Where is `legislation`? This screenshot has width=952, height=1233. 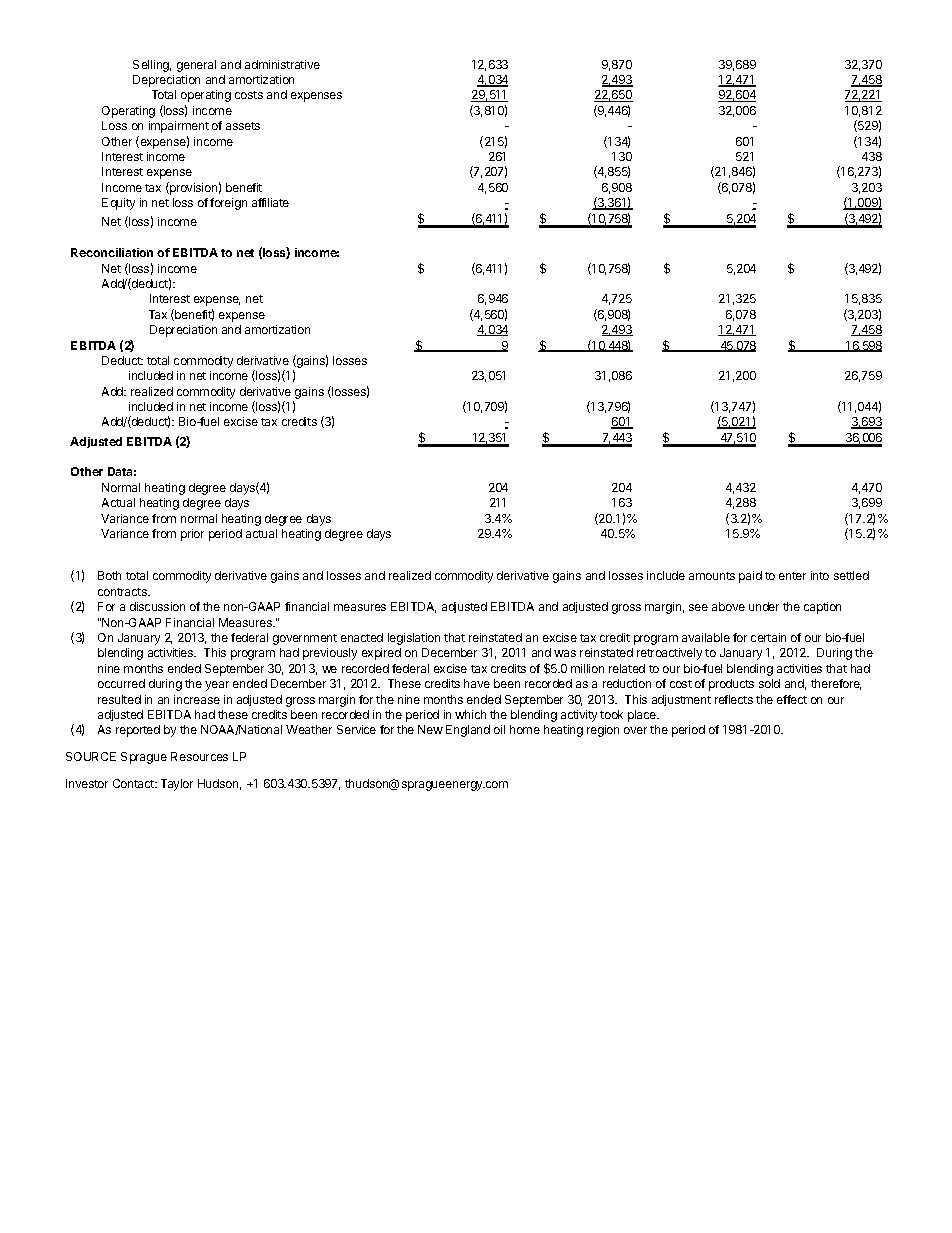
legislation is located at coordinates (414, 639).
